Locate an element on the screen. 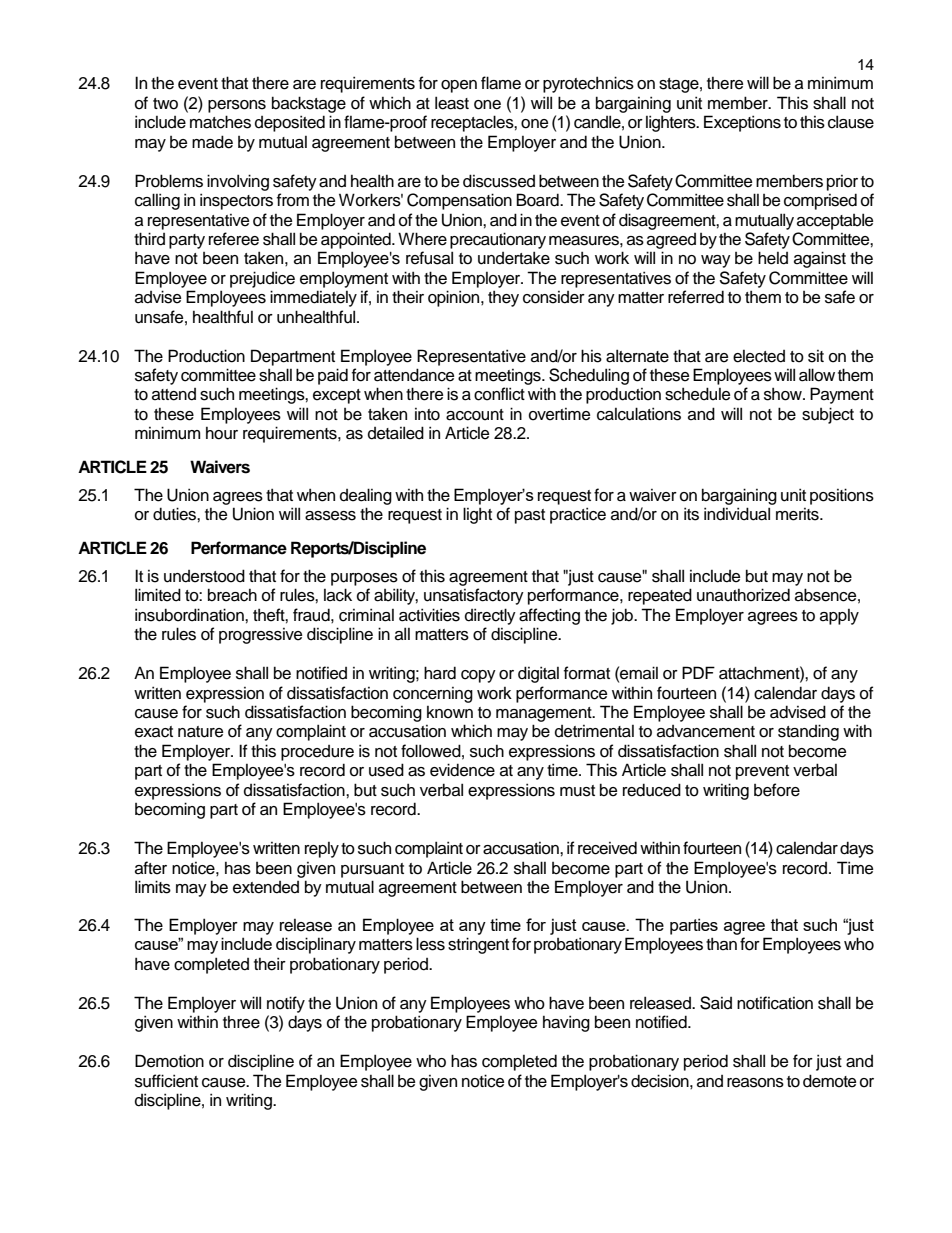 The width and height of the screenshot is (952, 1233). persons is located at coordinates (237, 106).
